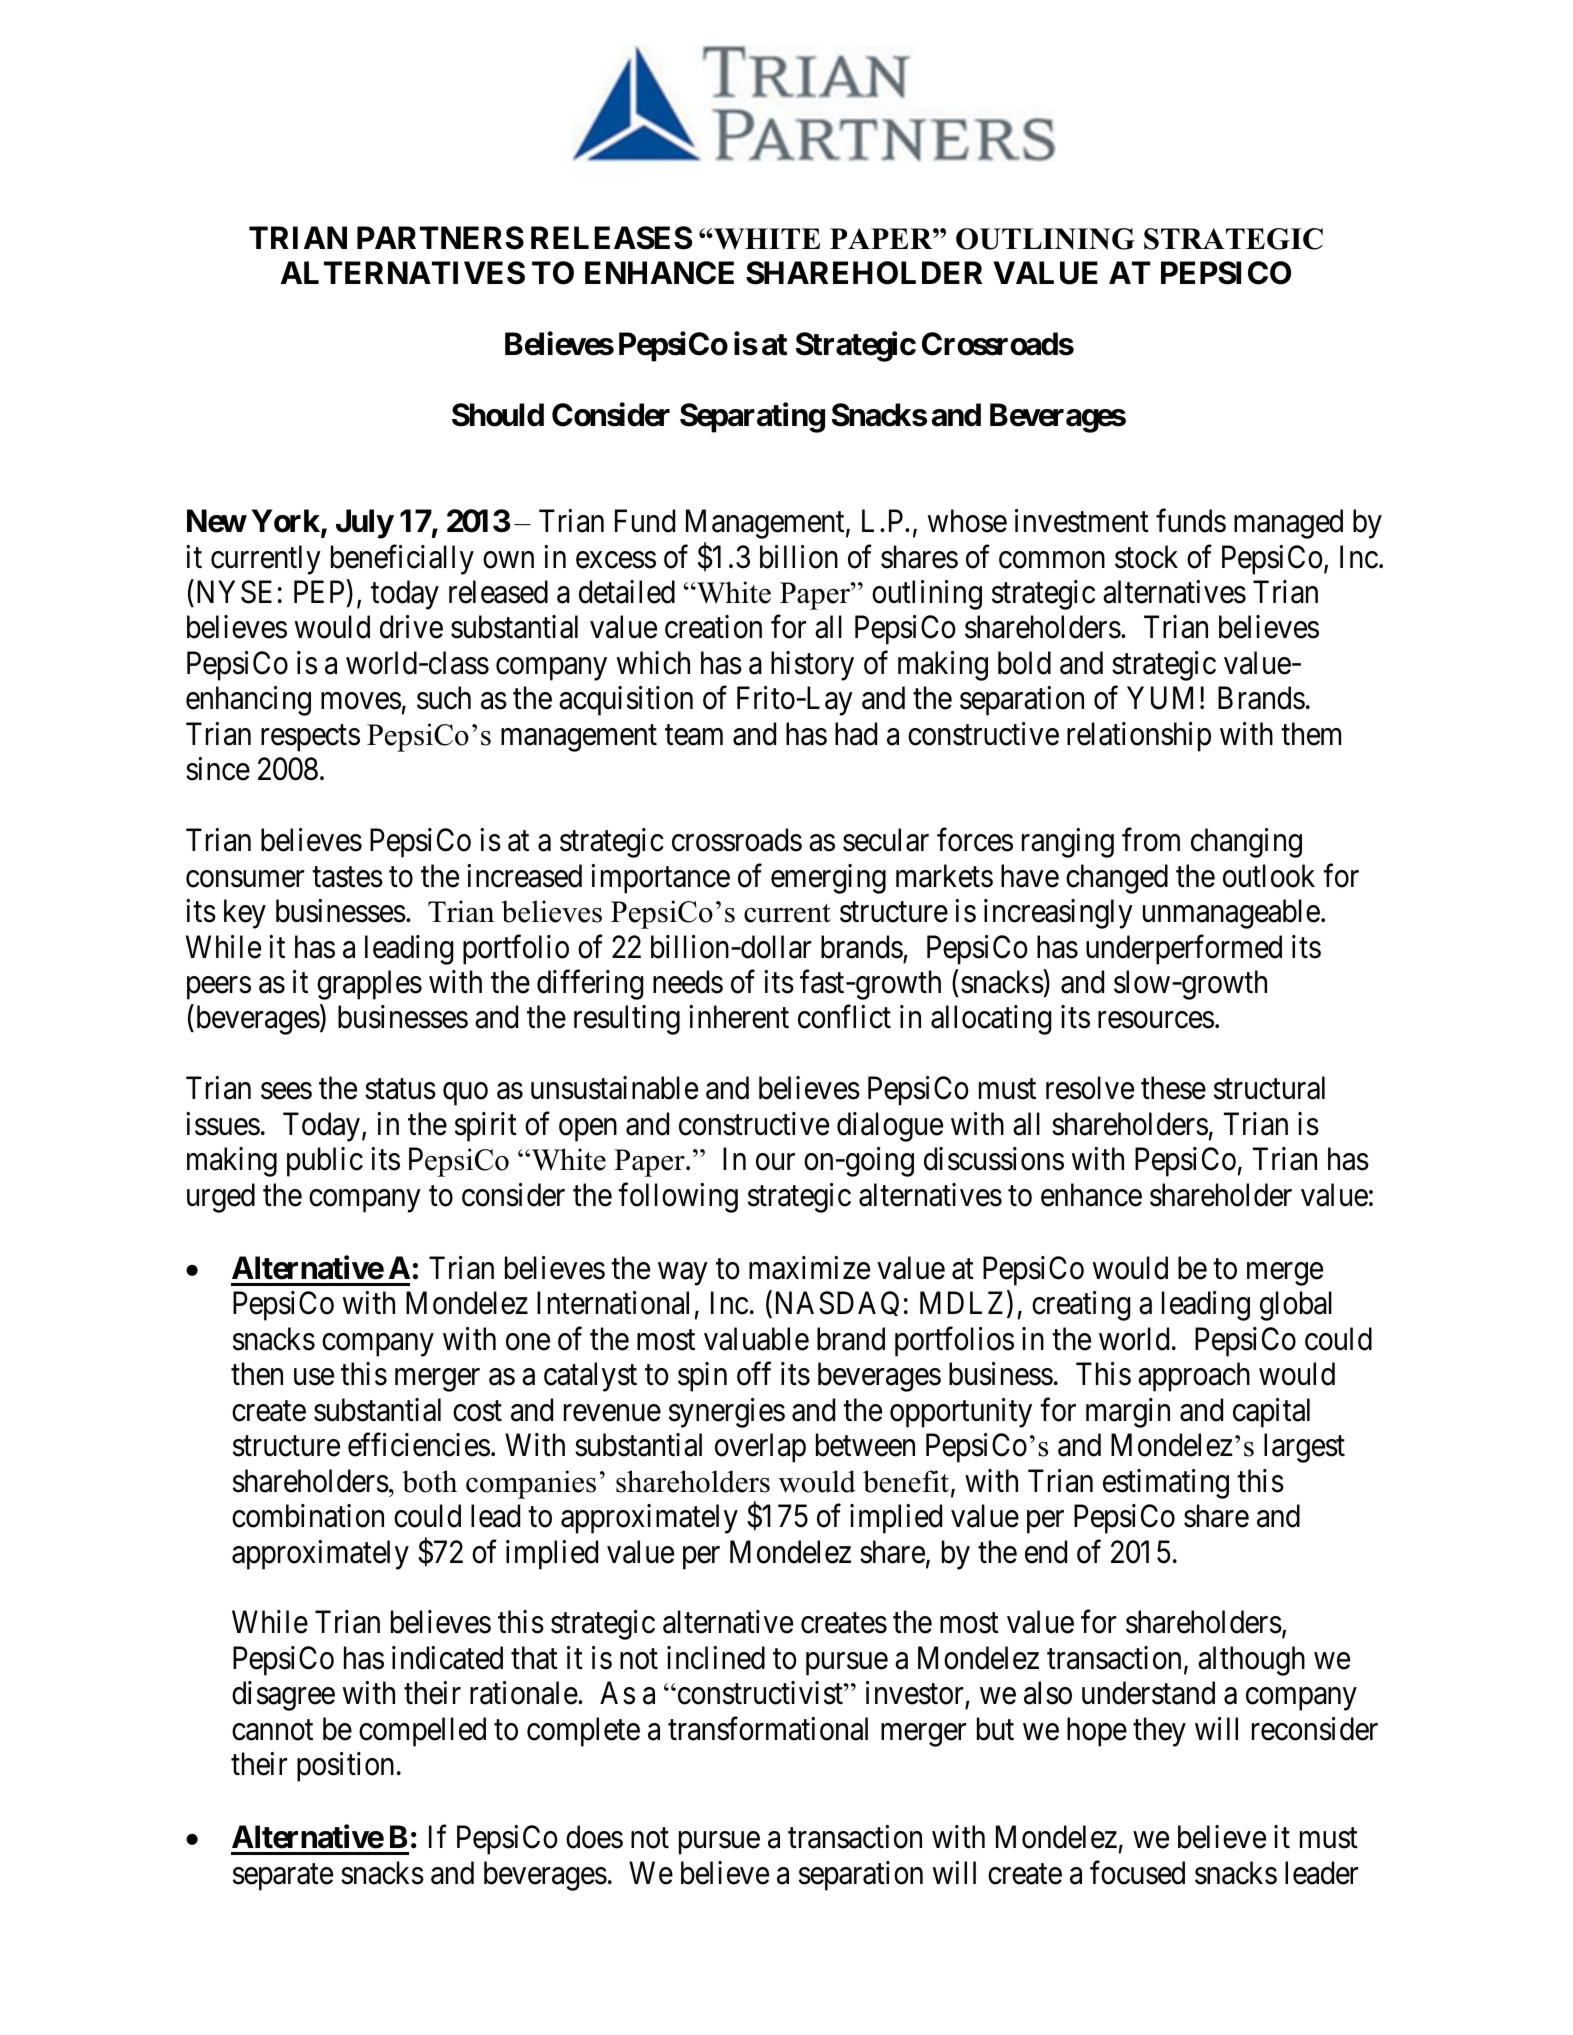 The image size is (1573, 2035). Describe the element at coordinates (768, 1729) in the image. I see `transformational` at that location.
